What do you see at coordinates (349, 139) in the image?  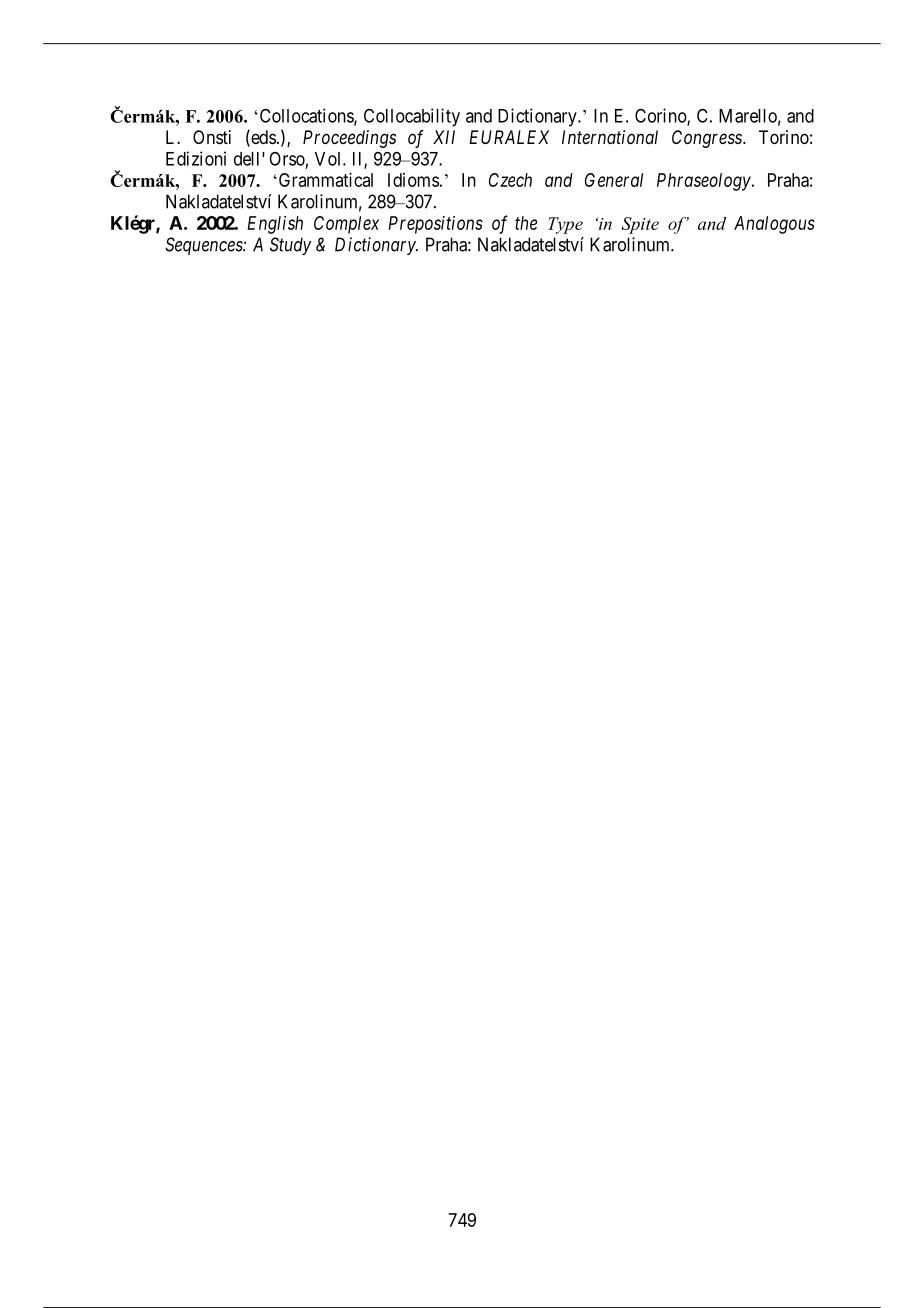 I see `Proceedings` at bounding box center [349, 139].
